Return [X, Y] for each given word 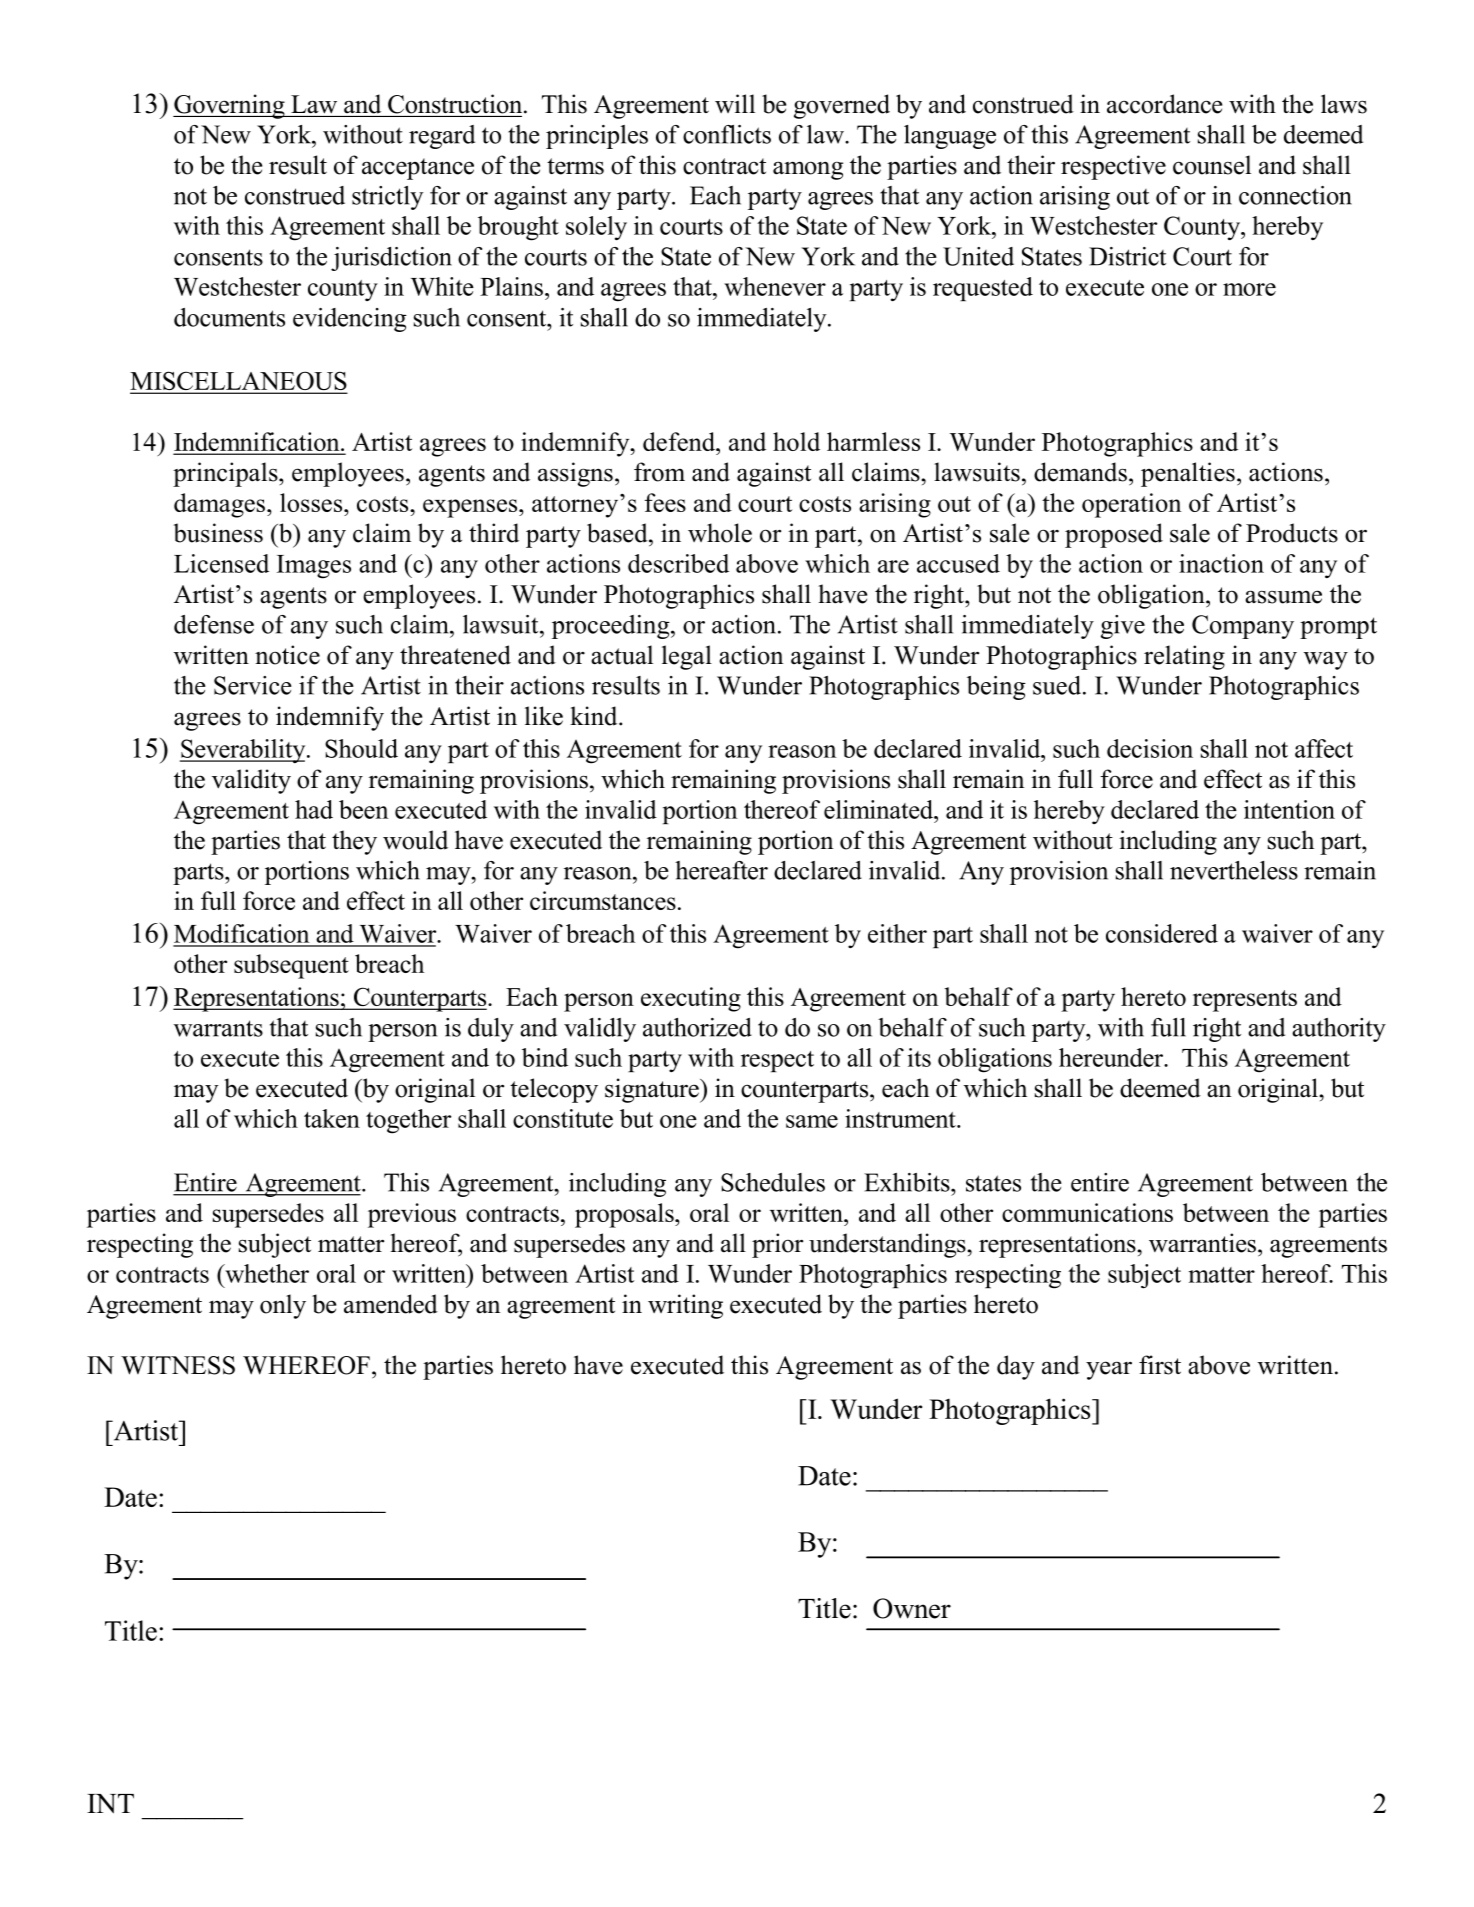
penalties [1188, 474]
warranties [1202, 1243]
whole [720, 533]
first [1160, 1365]
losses [312, 502]
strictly [388, 198]
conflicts [727, 134]
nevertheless [1234, 870]
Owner [912, 1608]
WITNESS [178, 1365]
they [354, 842]
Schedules [773, 1182]
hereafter [721, 870]
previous [412, 1215]
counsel [1212, 165]
